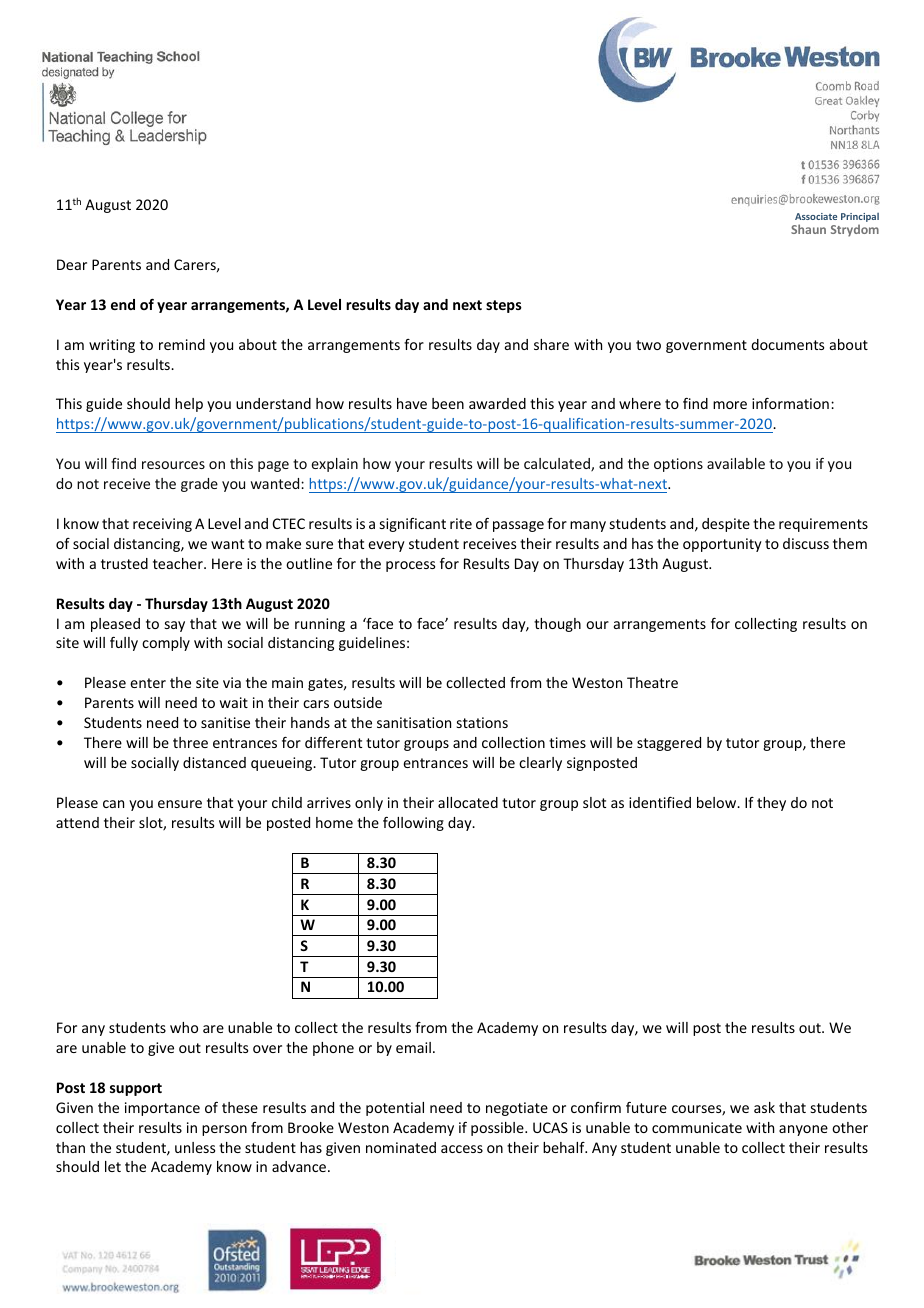  I want to click on access, so click(462, 1149).
